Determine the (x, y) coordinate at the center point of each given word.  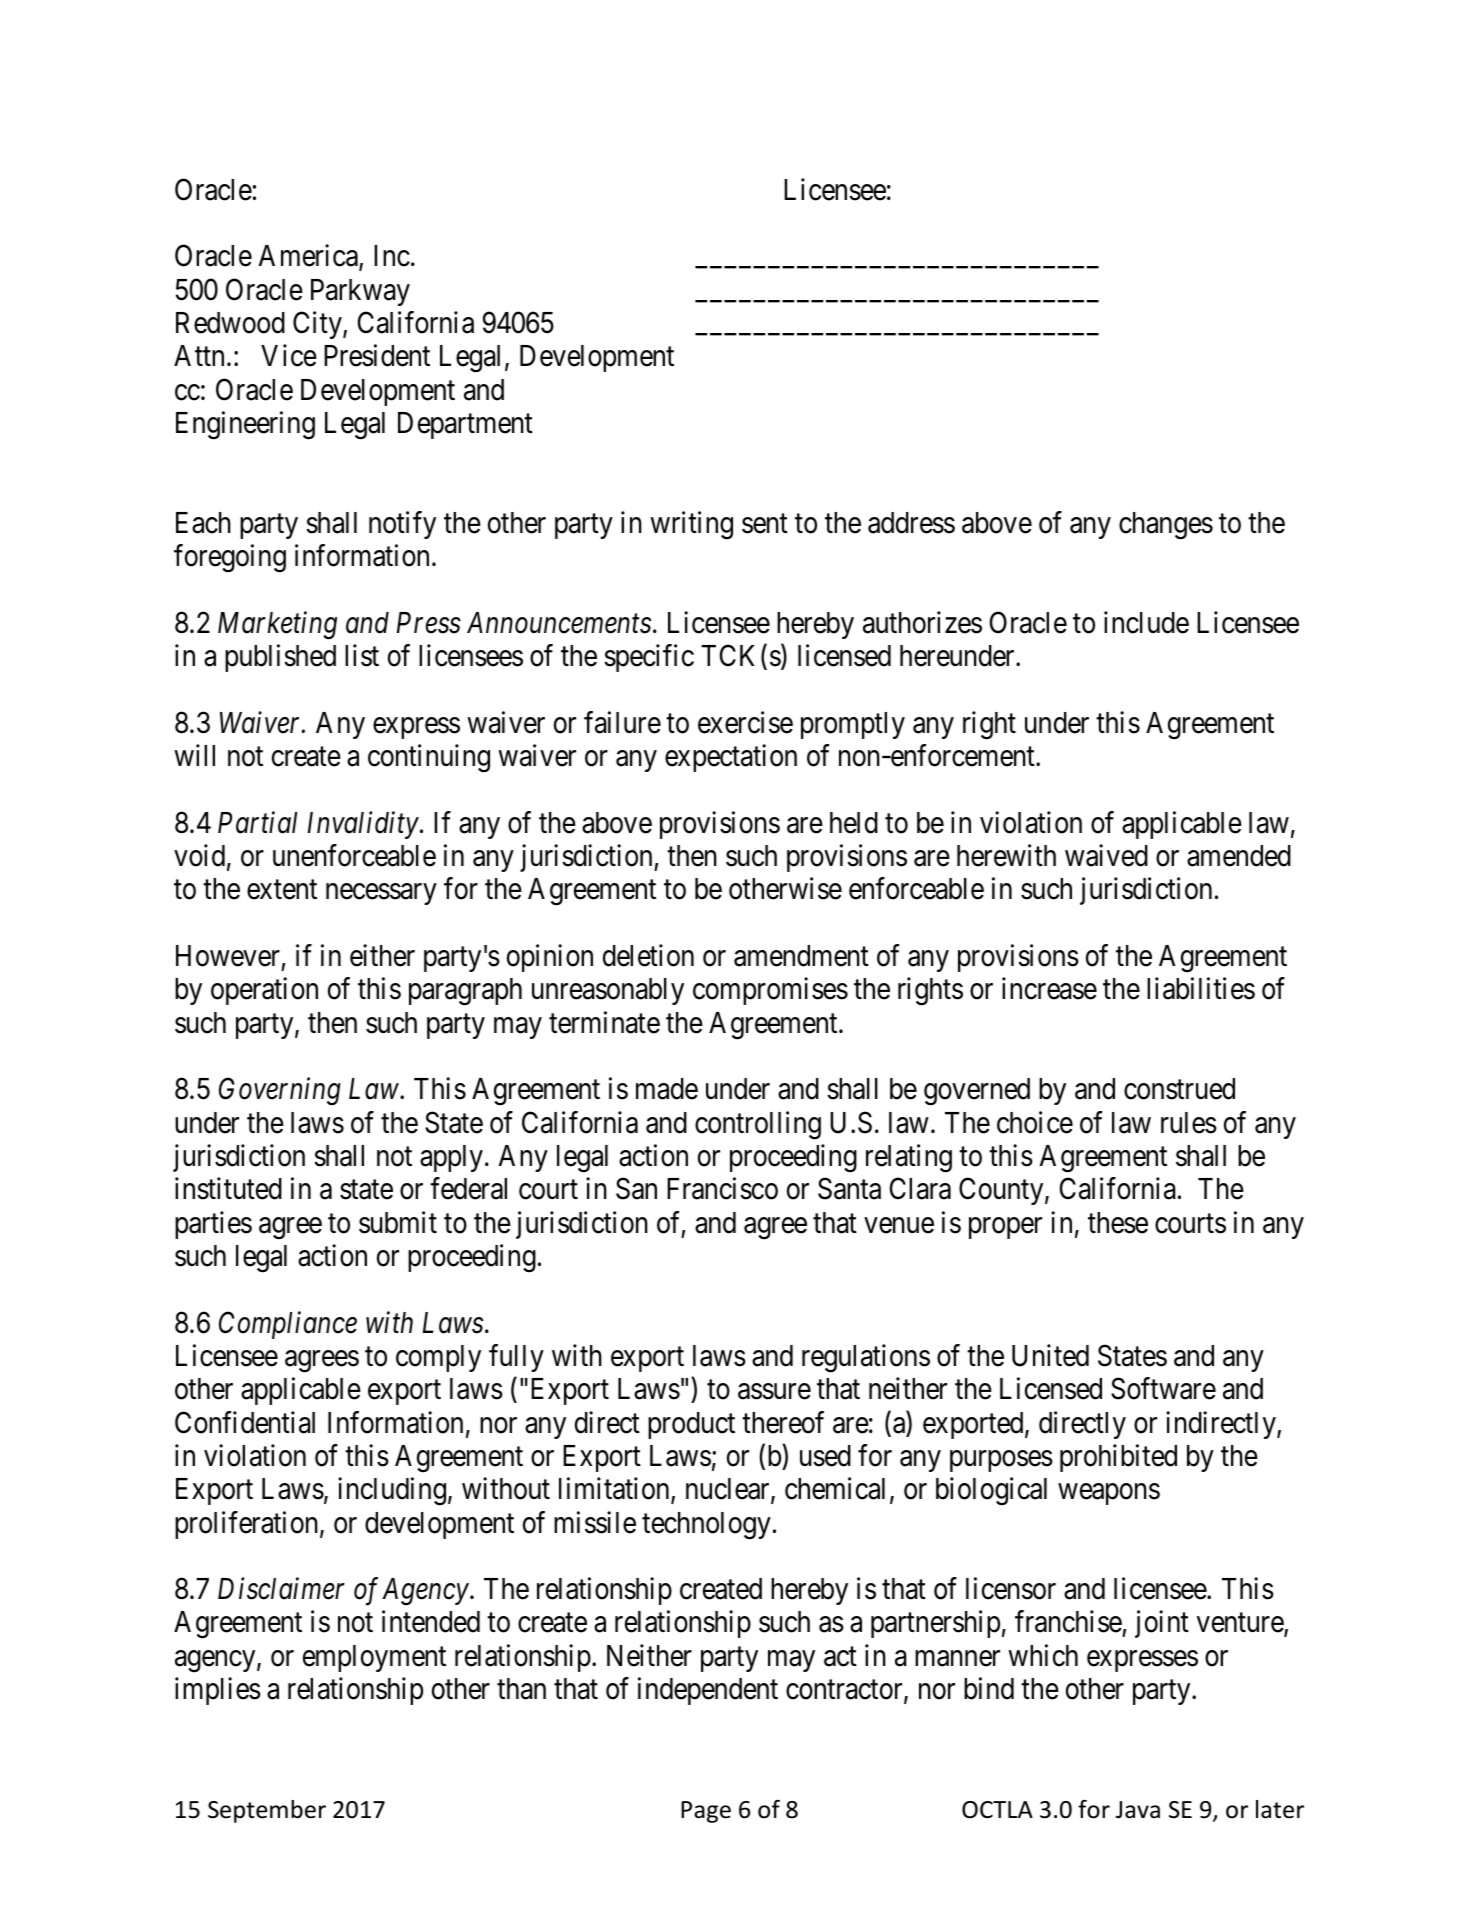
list (362, 655)
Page (706, 1812)
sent (765, 524)
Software (1163, 1388)
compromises (770, 991)
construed (1179, 1089)
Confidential (245, 1422)
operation (264, 991)
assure (774, 1392)
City (318, 325)
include (1146, 622)
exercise (745, 722)
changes (1166, 526)
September (267, 1811)
